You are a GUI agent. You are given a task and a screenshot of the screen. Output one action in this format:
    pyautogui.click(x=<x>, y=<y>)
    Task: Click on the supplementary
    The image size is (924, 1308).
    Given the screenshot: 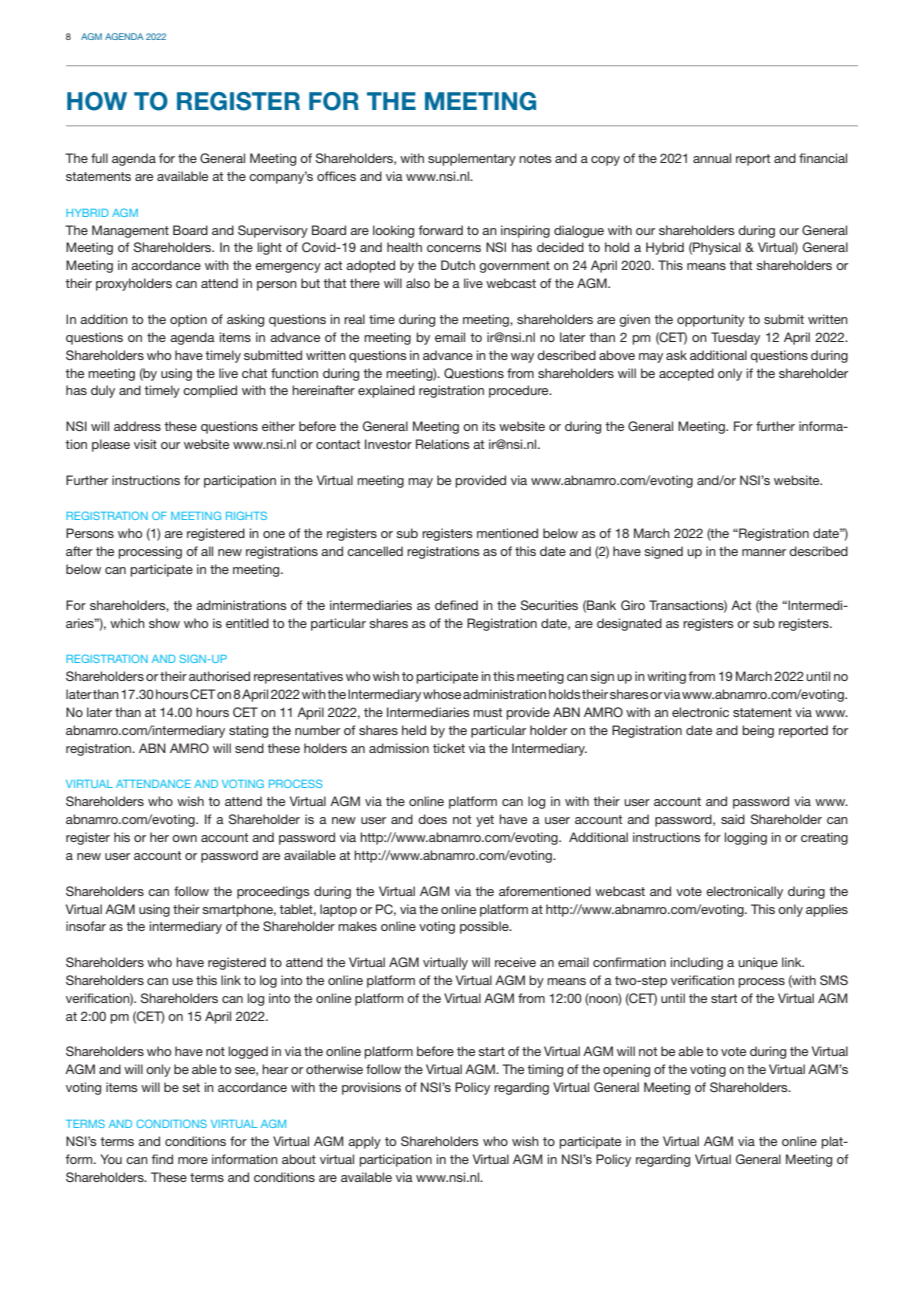 What is the action you would take?
    pyautogui.click(x=472, y=159)
